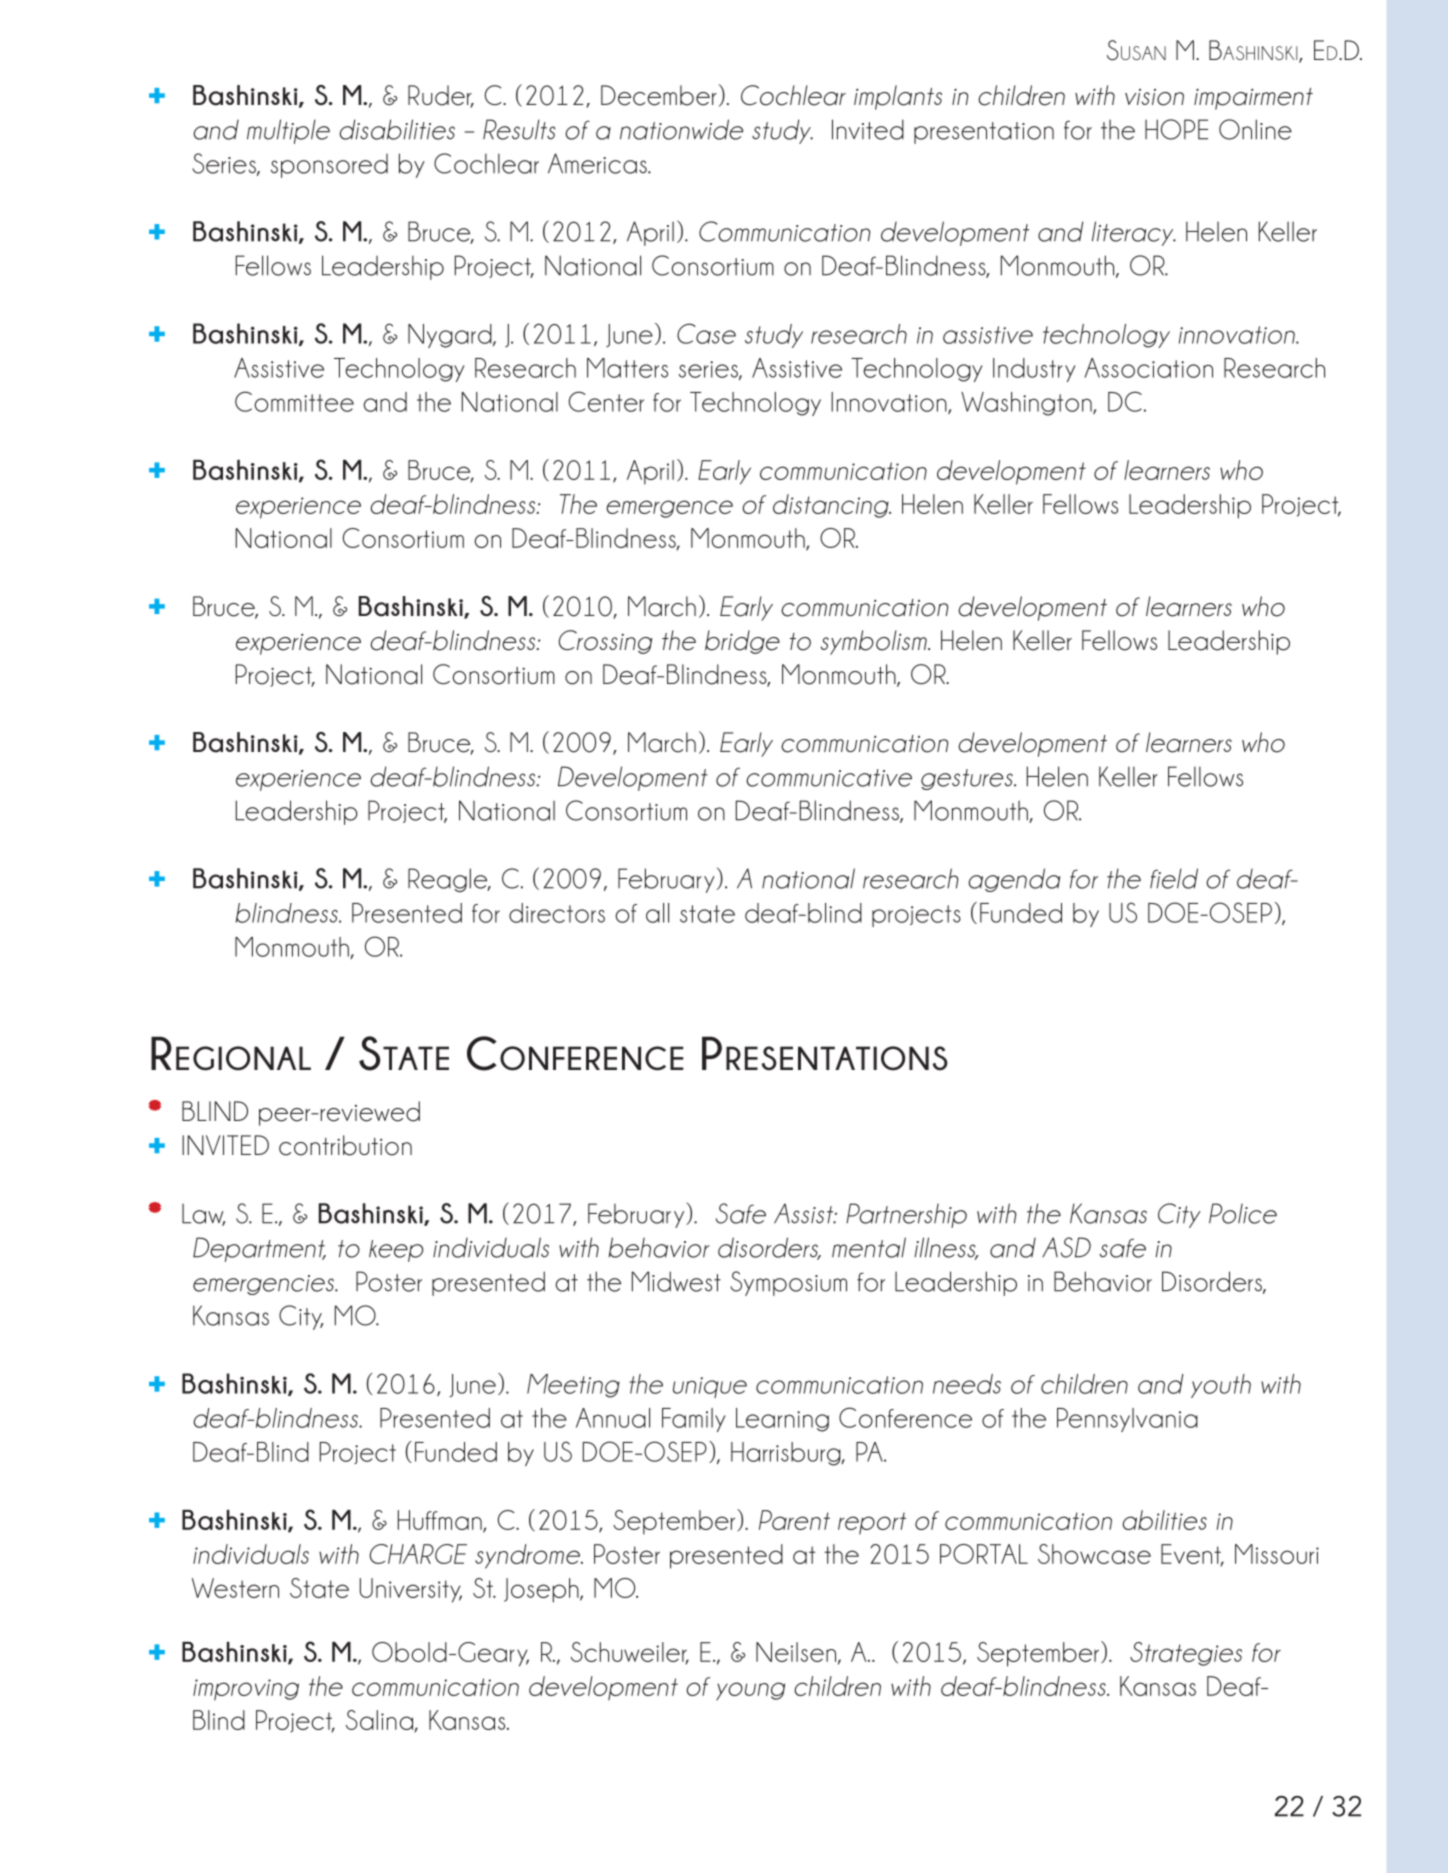 This page has height=1873, width=1448. I want to click on emergence, so click(669, 509).
